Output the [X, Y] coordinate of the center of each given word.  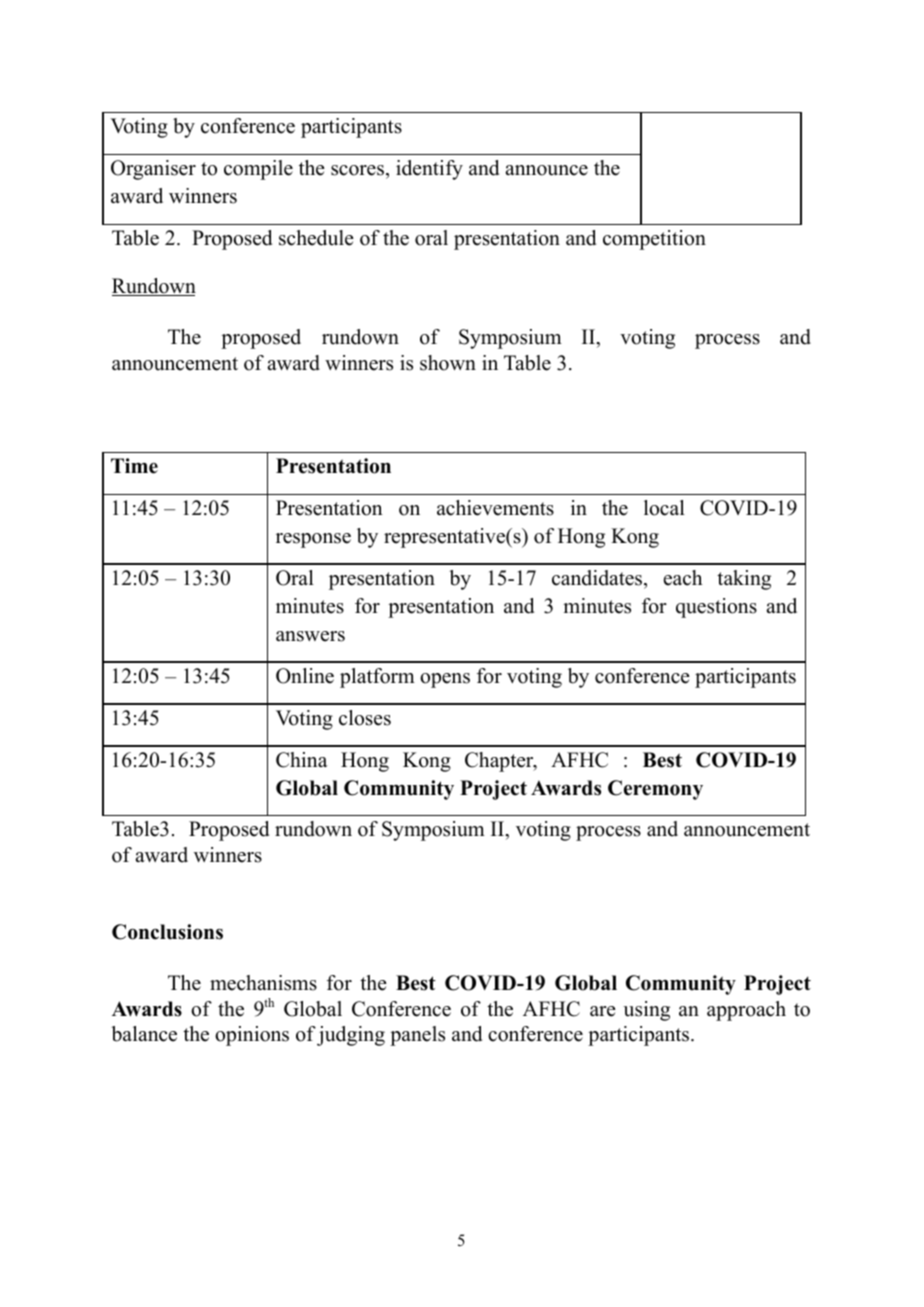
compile [258, 170]
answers [310, 636]
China [302, 760]
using [646, 1011]
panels [417, 1036]
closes [365, 718]
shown [448, 363]
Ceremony [655, 790]
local [664, 508]
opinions [252, 1036]
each [683, 578]
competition [654, 240]
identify [429, 170]
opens [445, 680]
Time [134, 466]
